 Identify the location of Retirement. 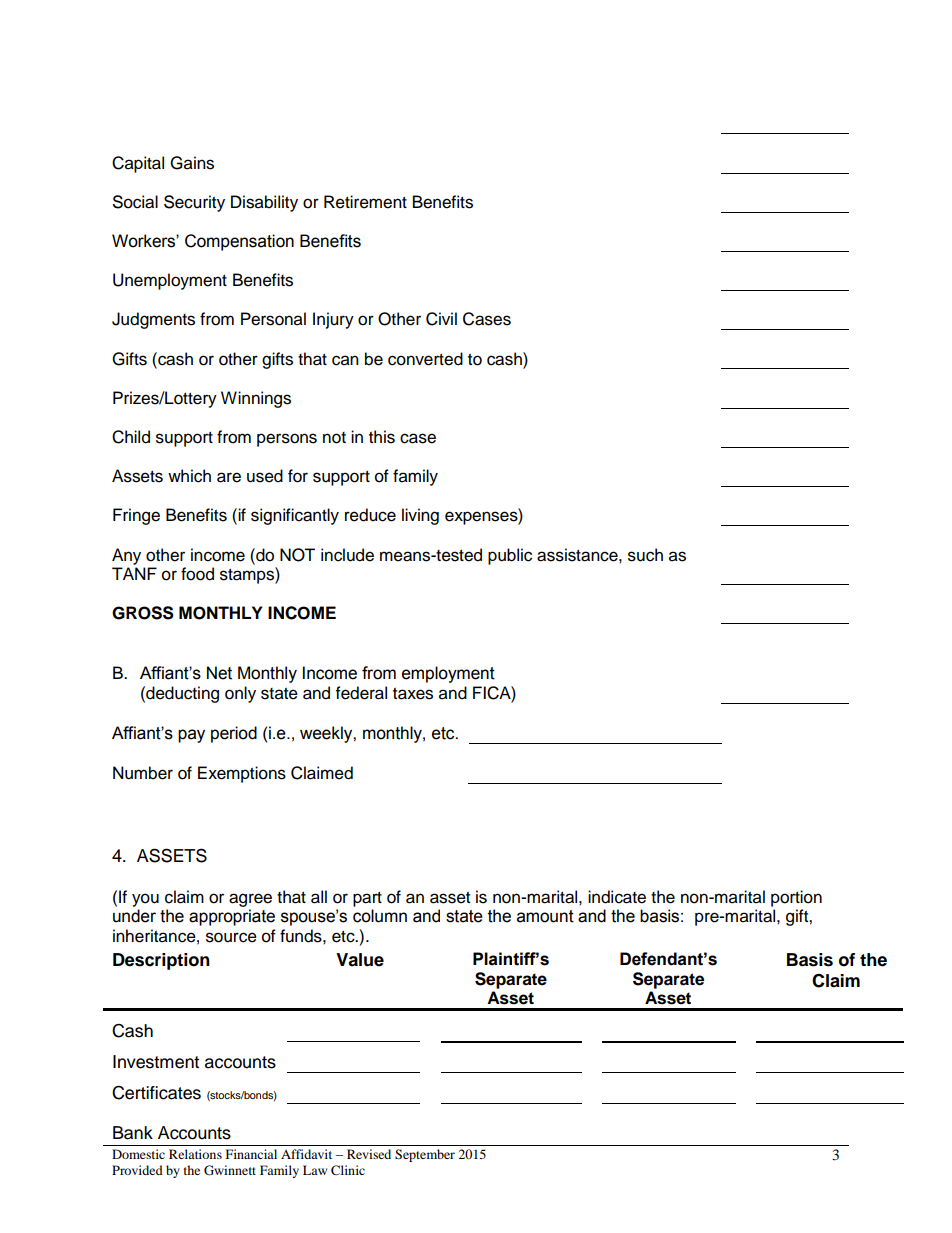
(365, 202).
